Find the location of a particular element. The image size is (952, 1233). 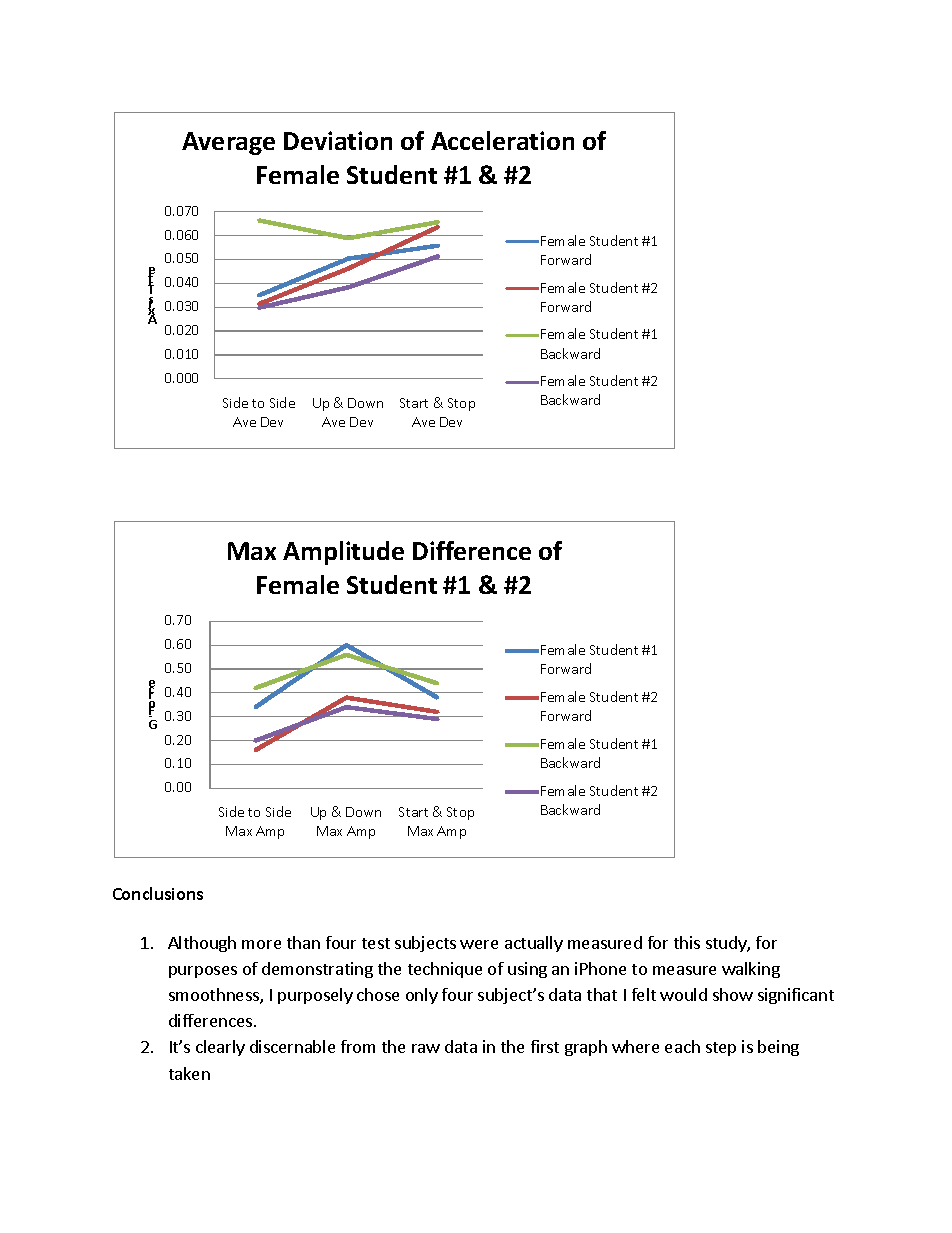

Average is located at coordinates (228, 143).
